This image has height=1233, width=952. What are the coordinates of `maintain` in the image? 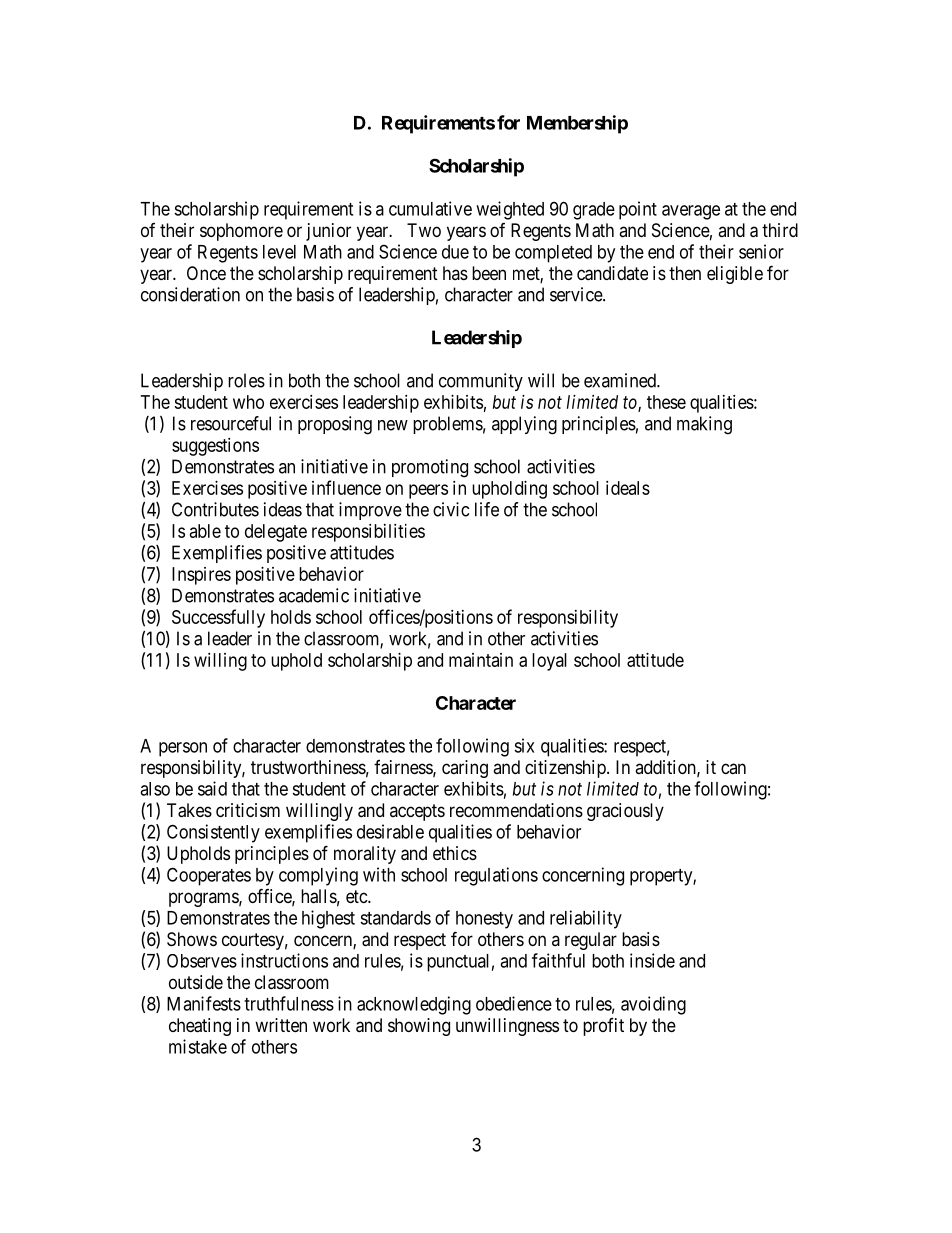 It's located at (481, 660).
